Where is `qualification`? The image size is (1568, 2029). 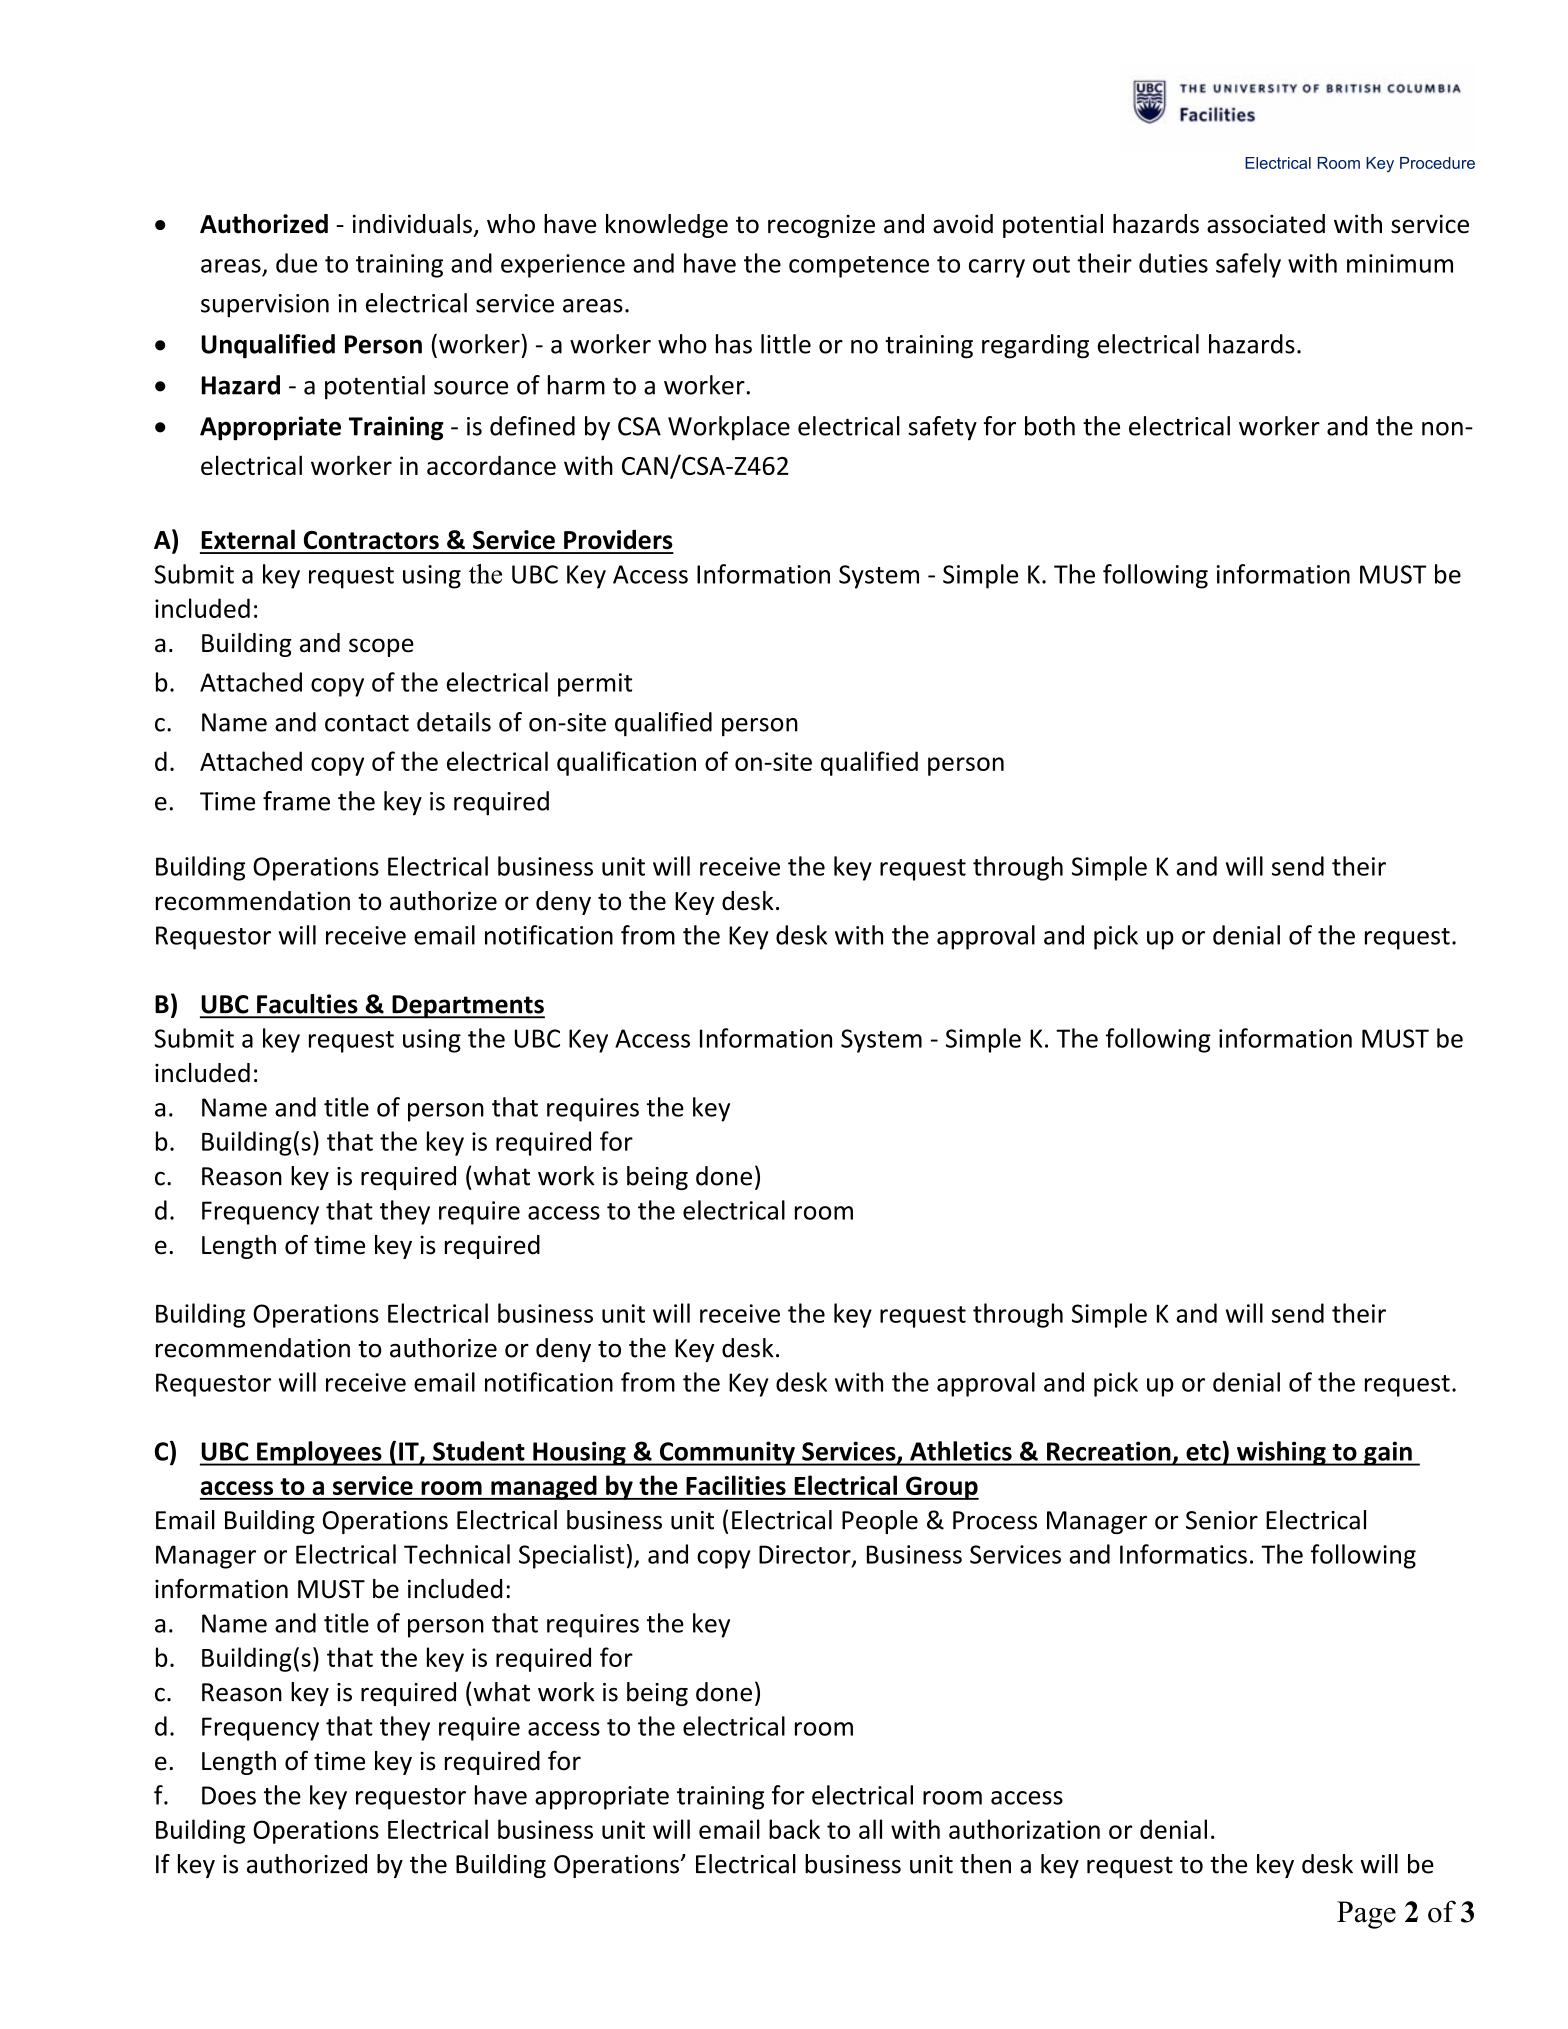
qualification is located at coordinates (626, 763).
